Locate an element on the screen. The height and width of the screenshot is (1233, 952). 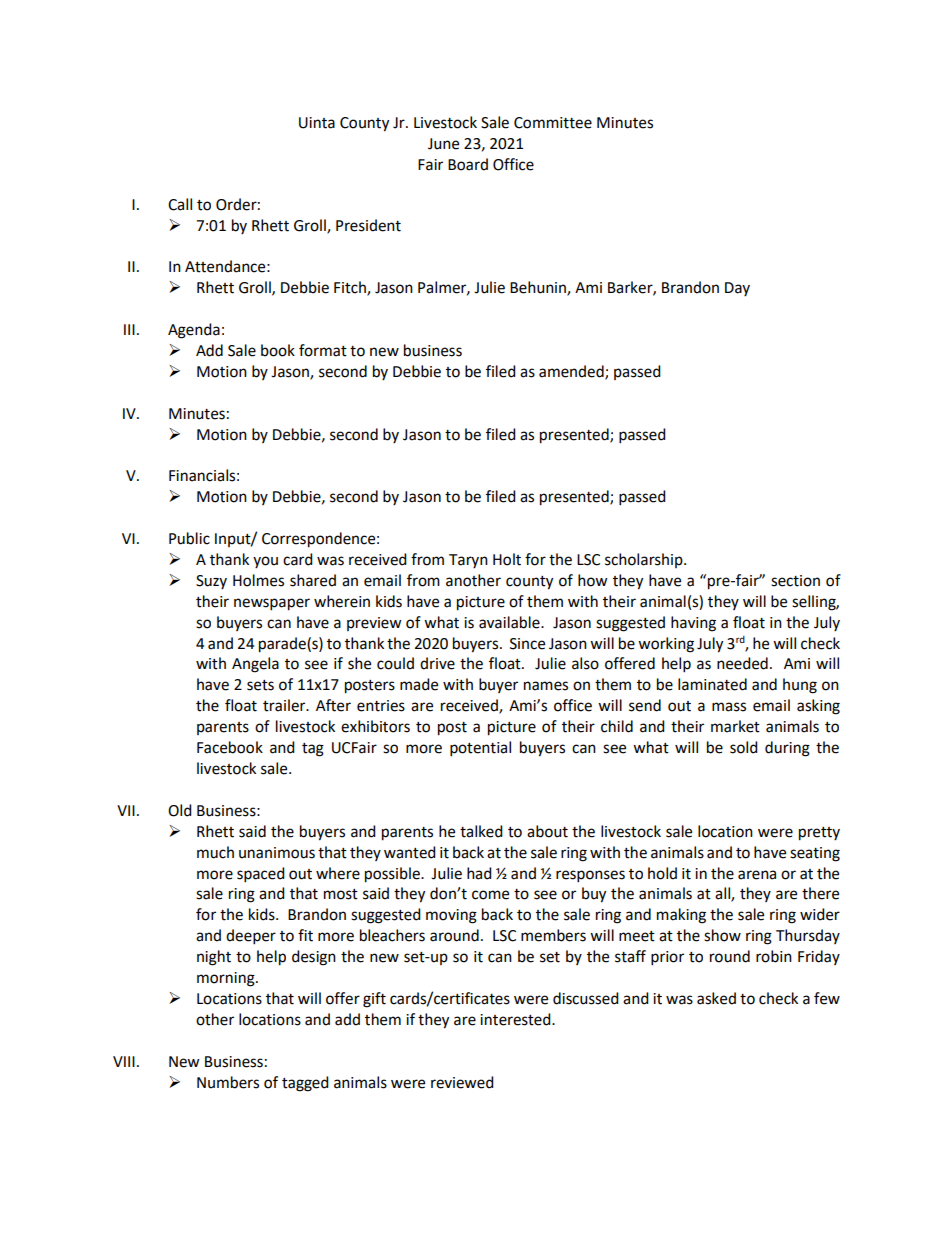
Board is located at coordinates (468, 164).
